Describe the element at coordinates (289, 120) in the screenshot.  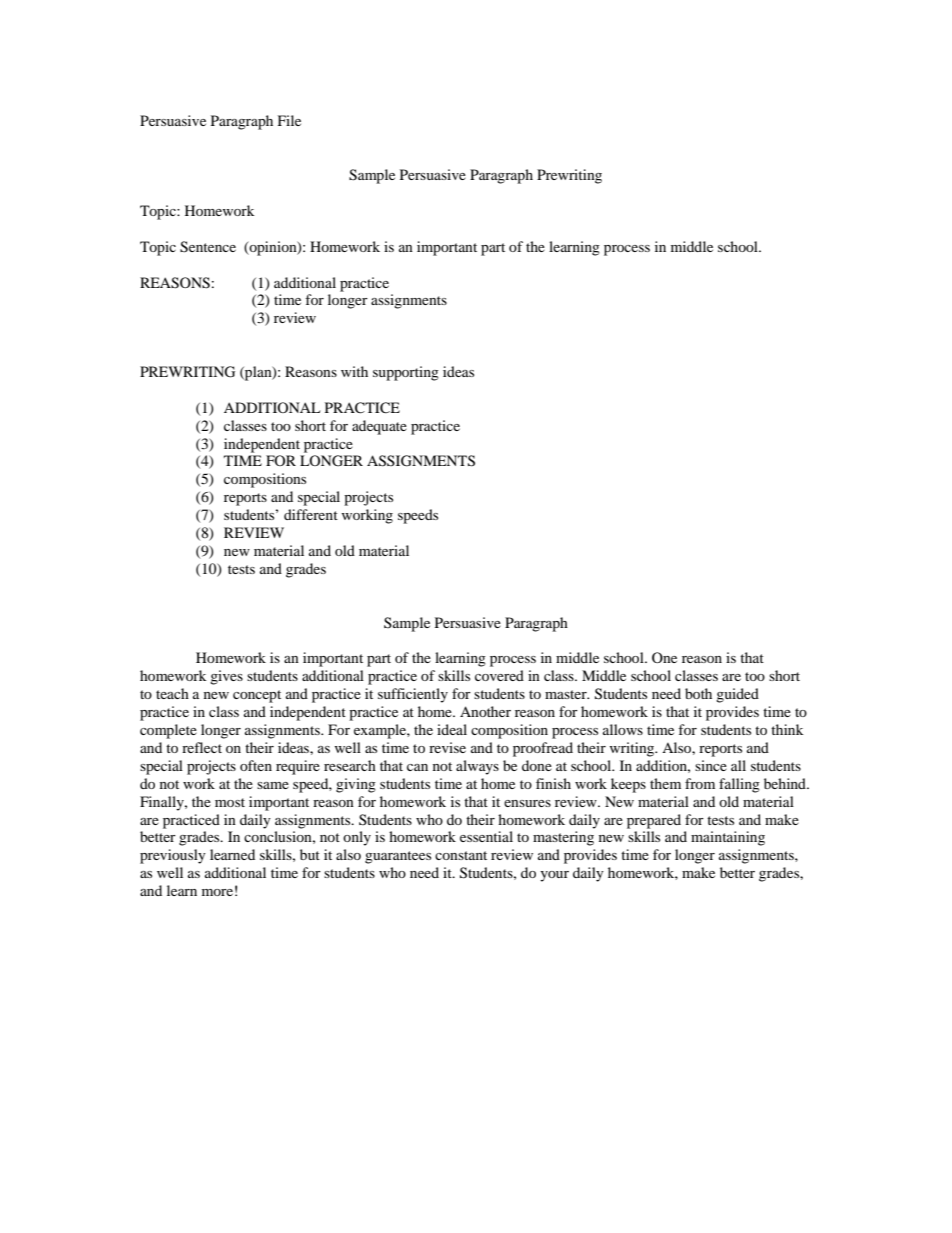
I see `File` at that location.
